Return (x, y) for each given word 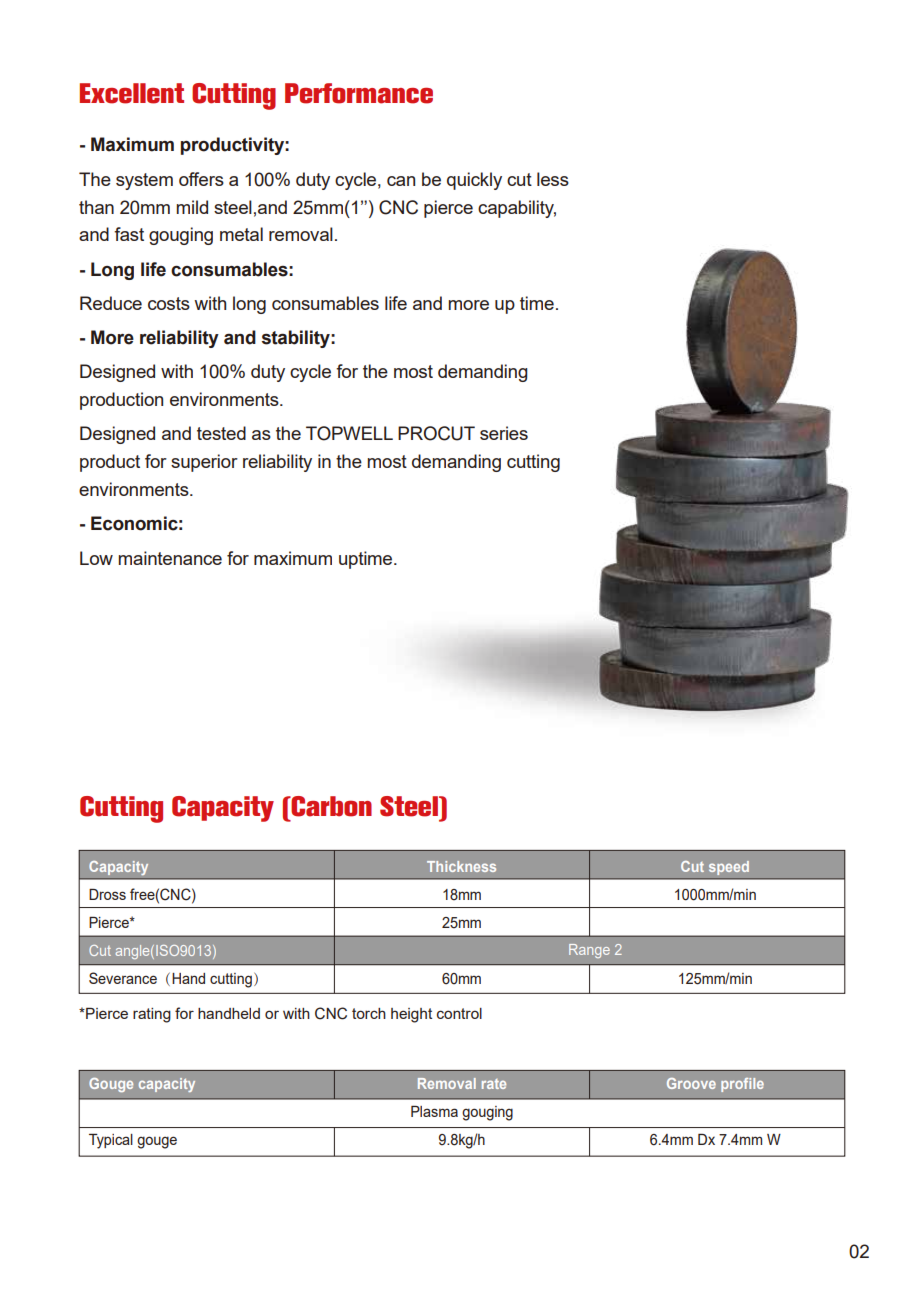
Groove (691, 1083)
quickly (474, 181)
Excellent (132, 93)
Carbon (331, 806)
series (504, 433)
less (553, 179)
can (401, 181)
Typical (111, 1141)
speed (729, 868)
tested (221, 433)
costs (169, 303)
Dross (107, 894)
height (411, 1015)
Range (589, 951)
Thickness (461, 866)
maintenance (170, 558)
